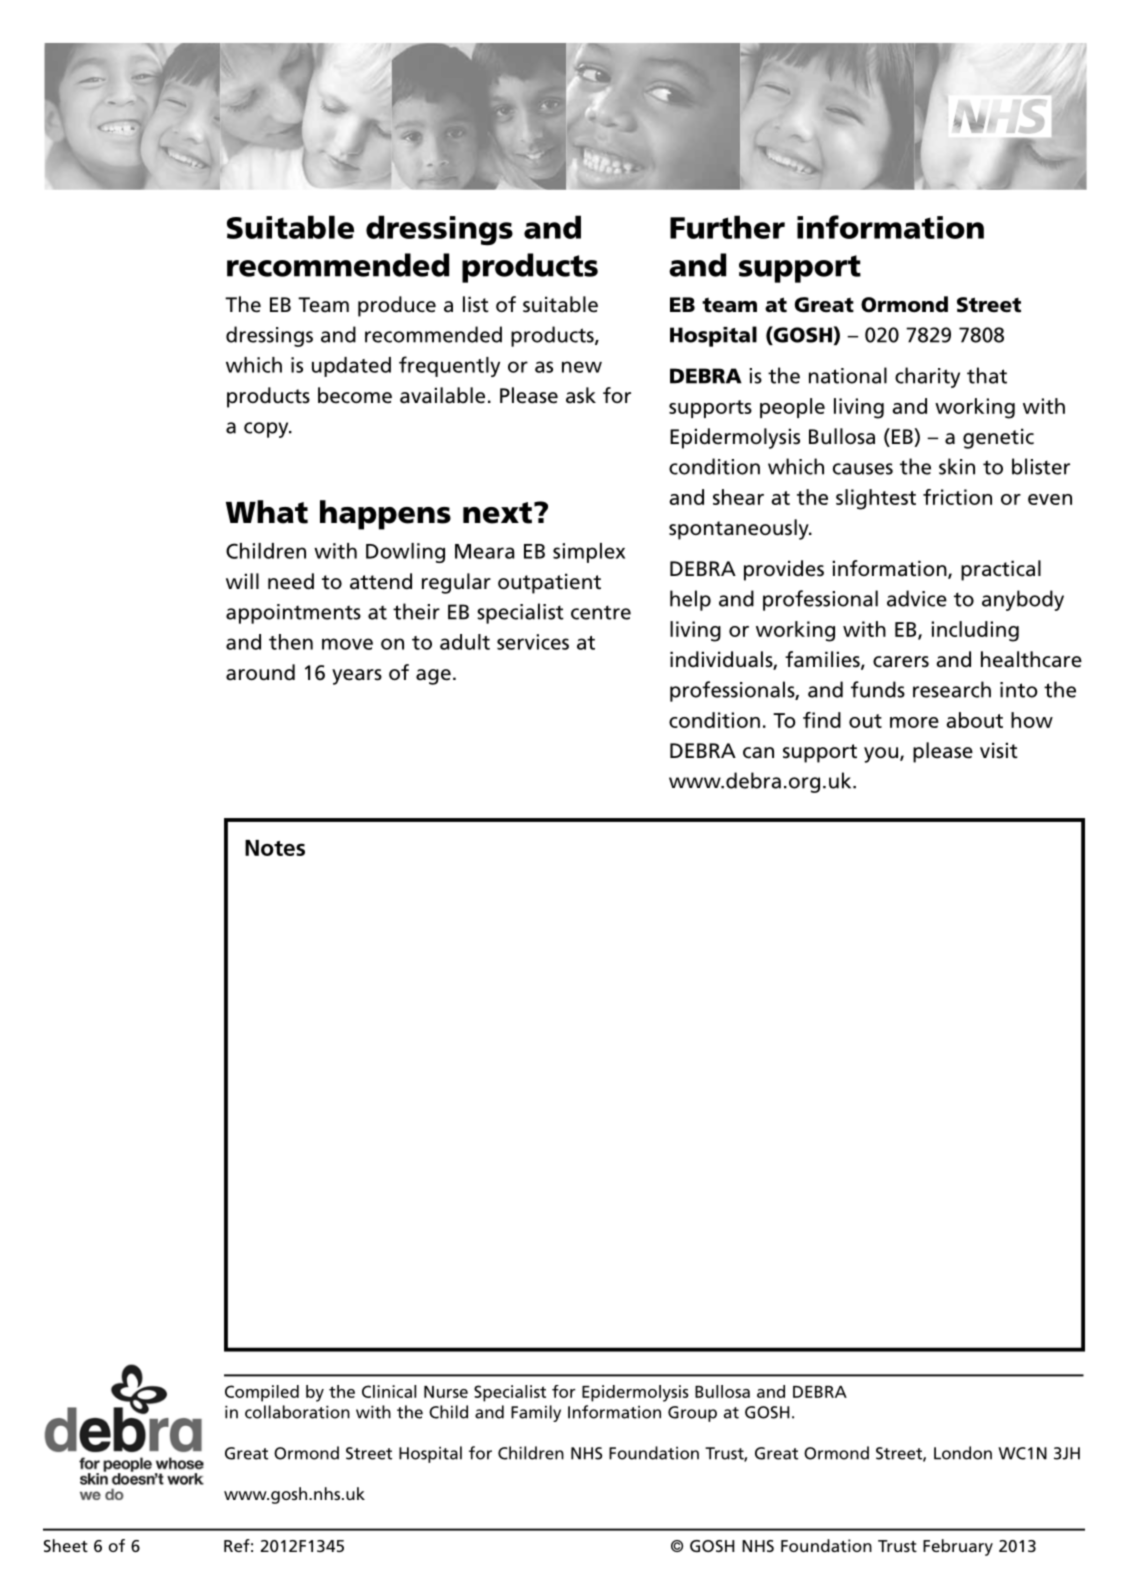 The height and width of the page is (1595, 1128). What do you see at coordinates (275, 848) in the page?
I see `Notes` at bounding box center [275, 848].
